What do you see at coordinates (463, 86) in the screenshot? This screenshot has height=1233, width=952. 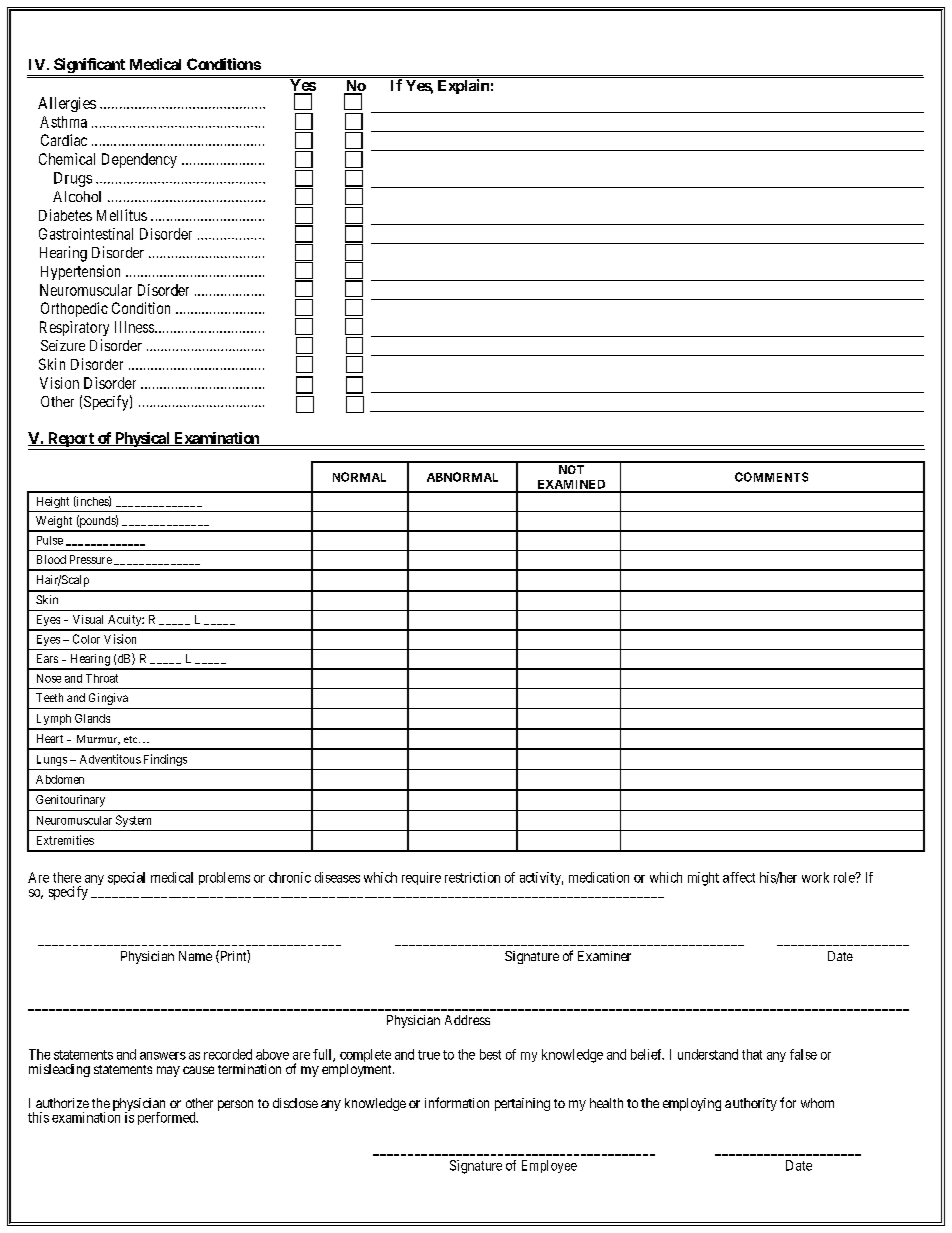 I see `Explain` at bounding box center [463, 86].
